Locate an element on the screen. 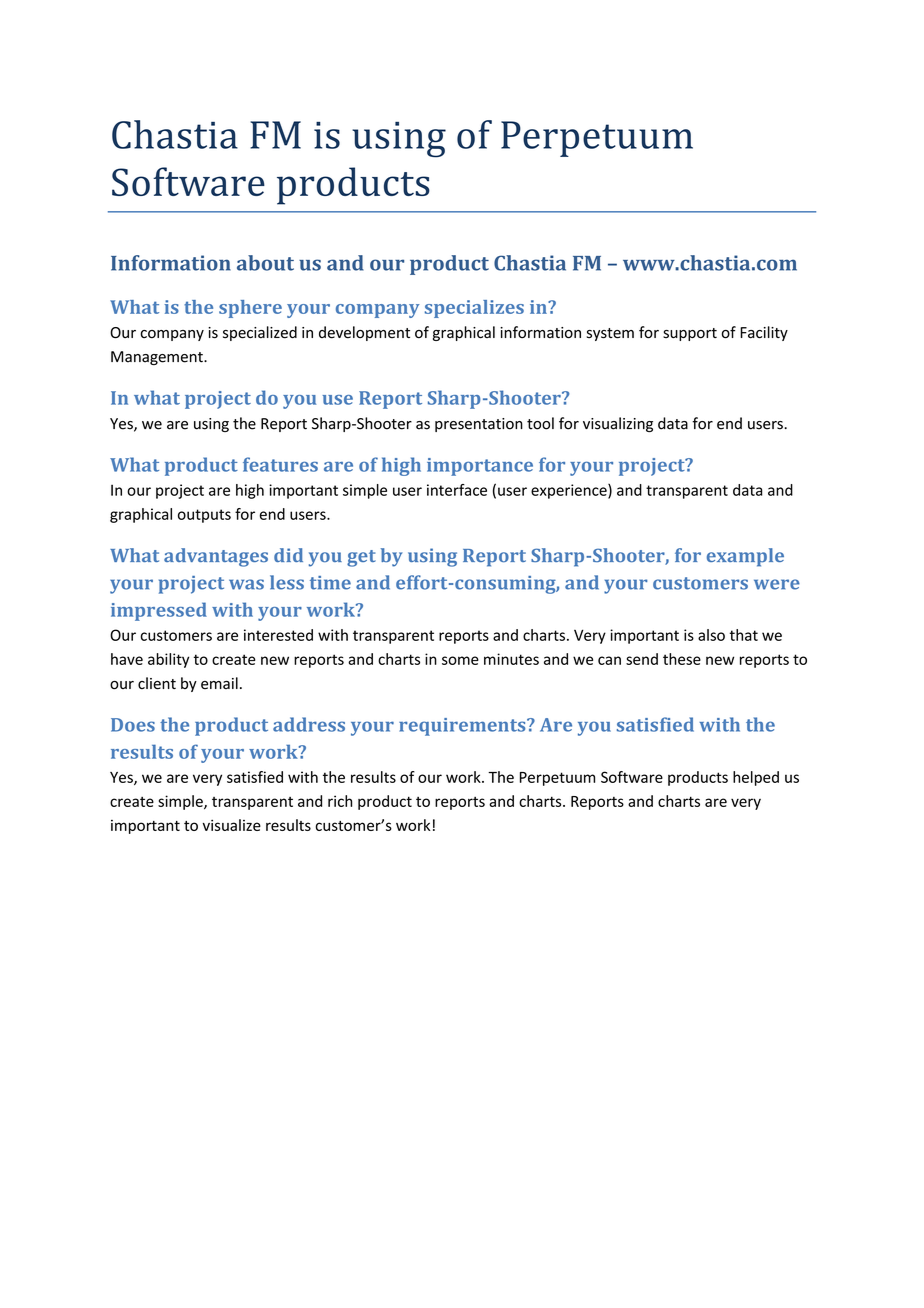 The image size is (924, 1308). support is located at coordinates (690, 334).
